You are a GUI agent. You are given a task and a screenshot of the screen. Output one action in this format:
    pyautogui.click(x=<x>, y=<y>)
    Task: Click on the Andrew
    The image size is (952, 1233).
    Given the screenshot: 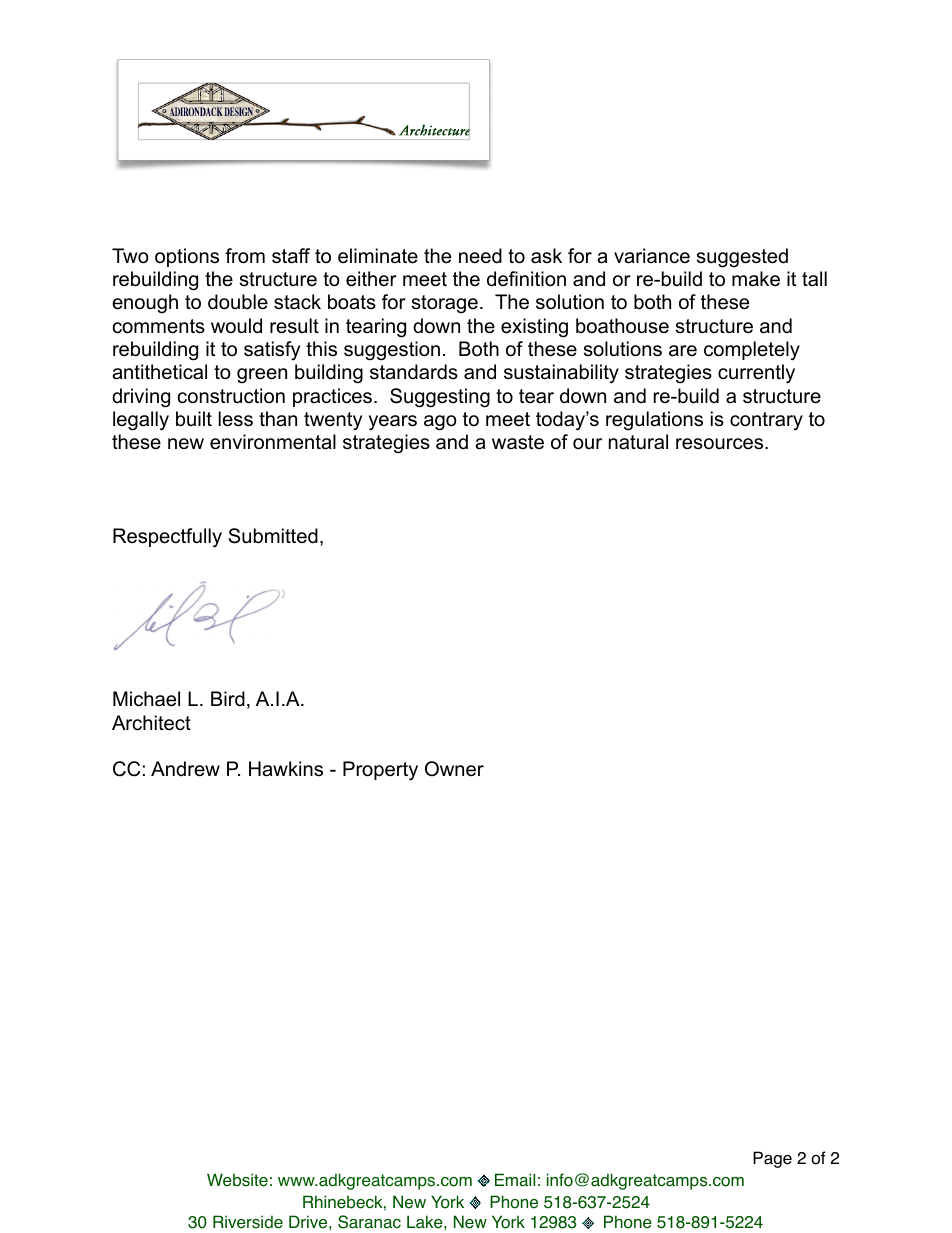 What is the action you would take?
    pyautogui.click(x=185, y=769)
